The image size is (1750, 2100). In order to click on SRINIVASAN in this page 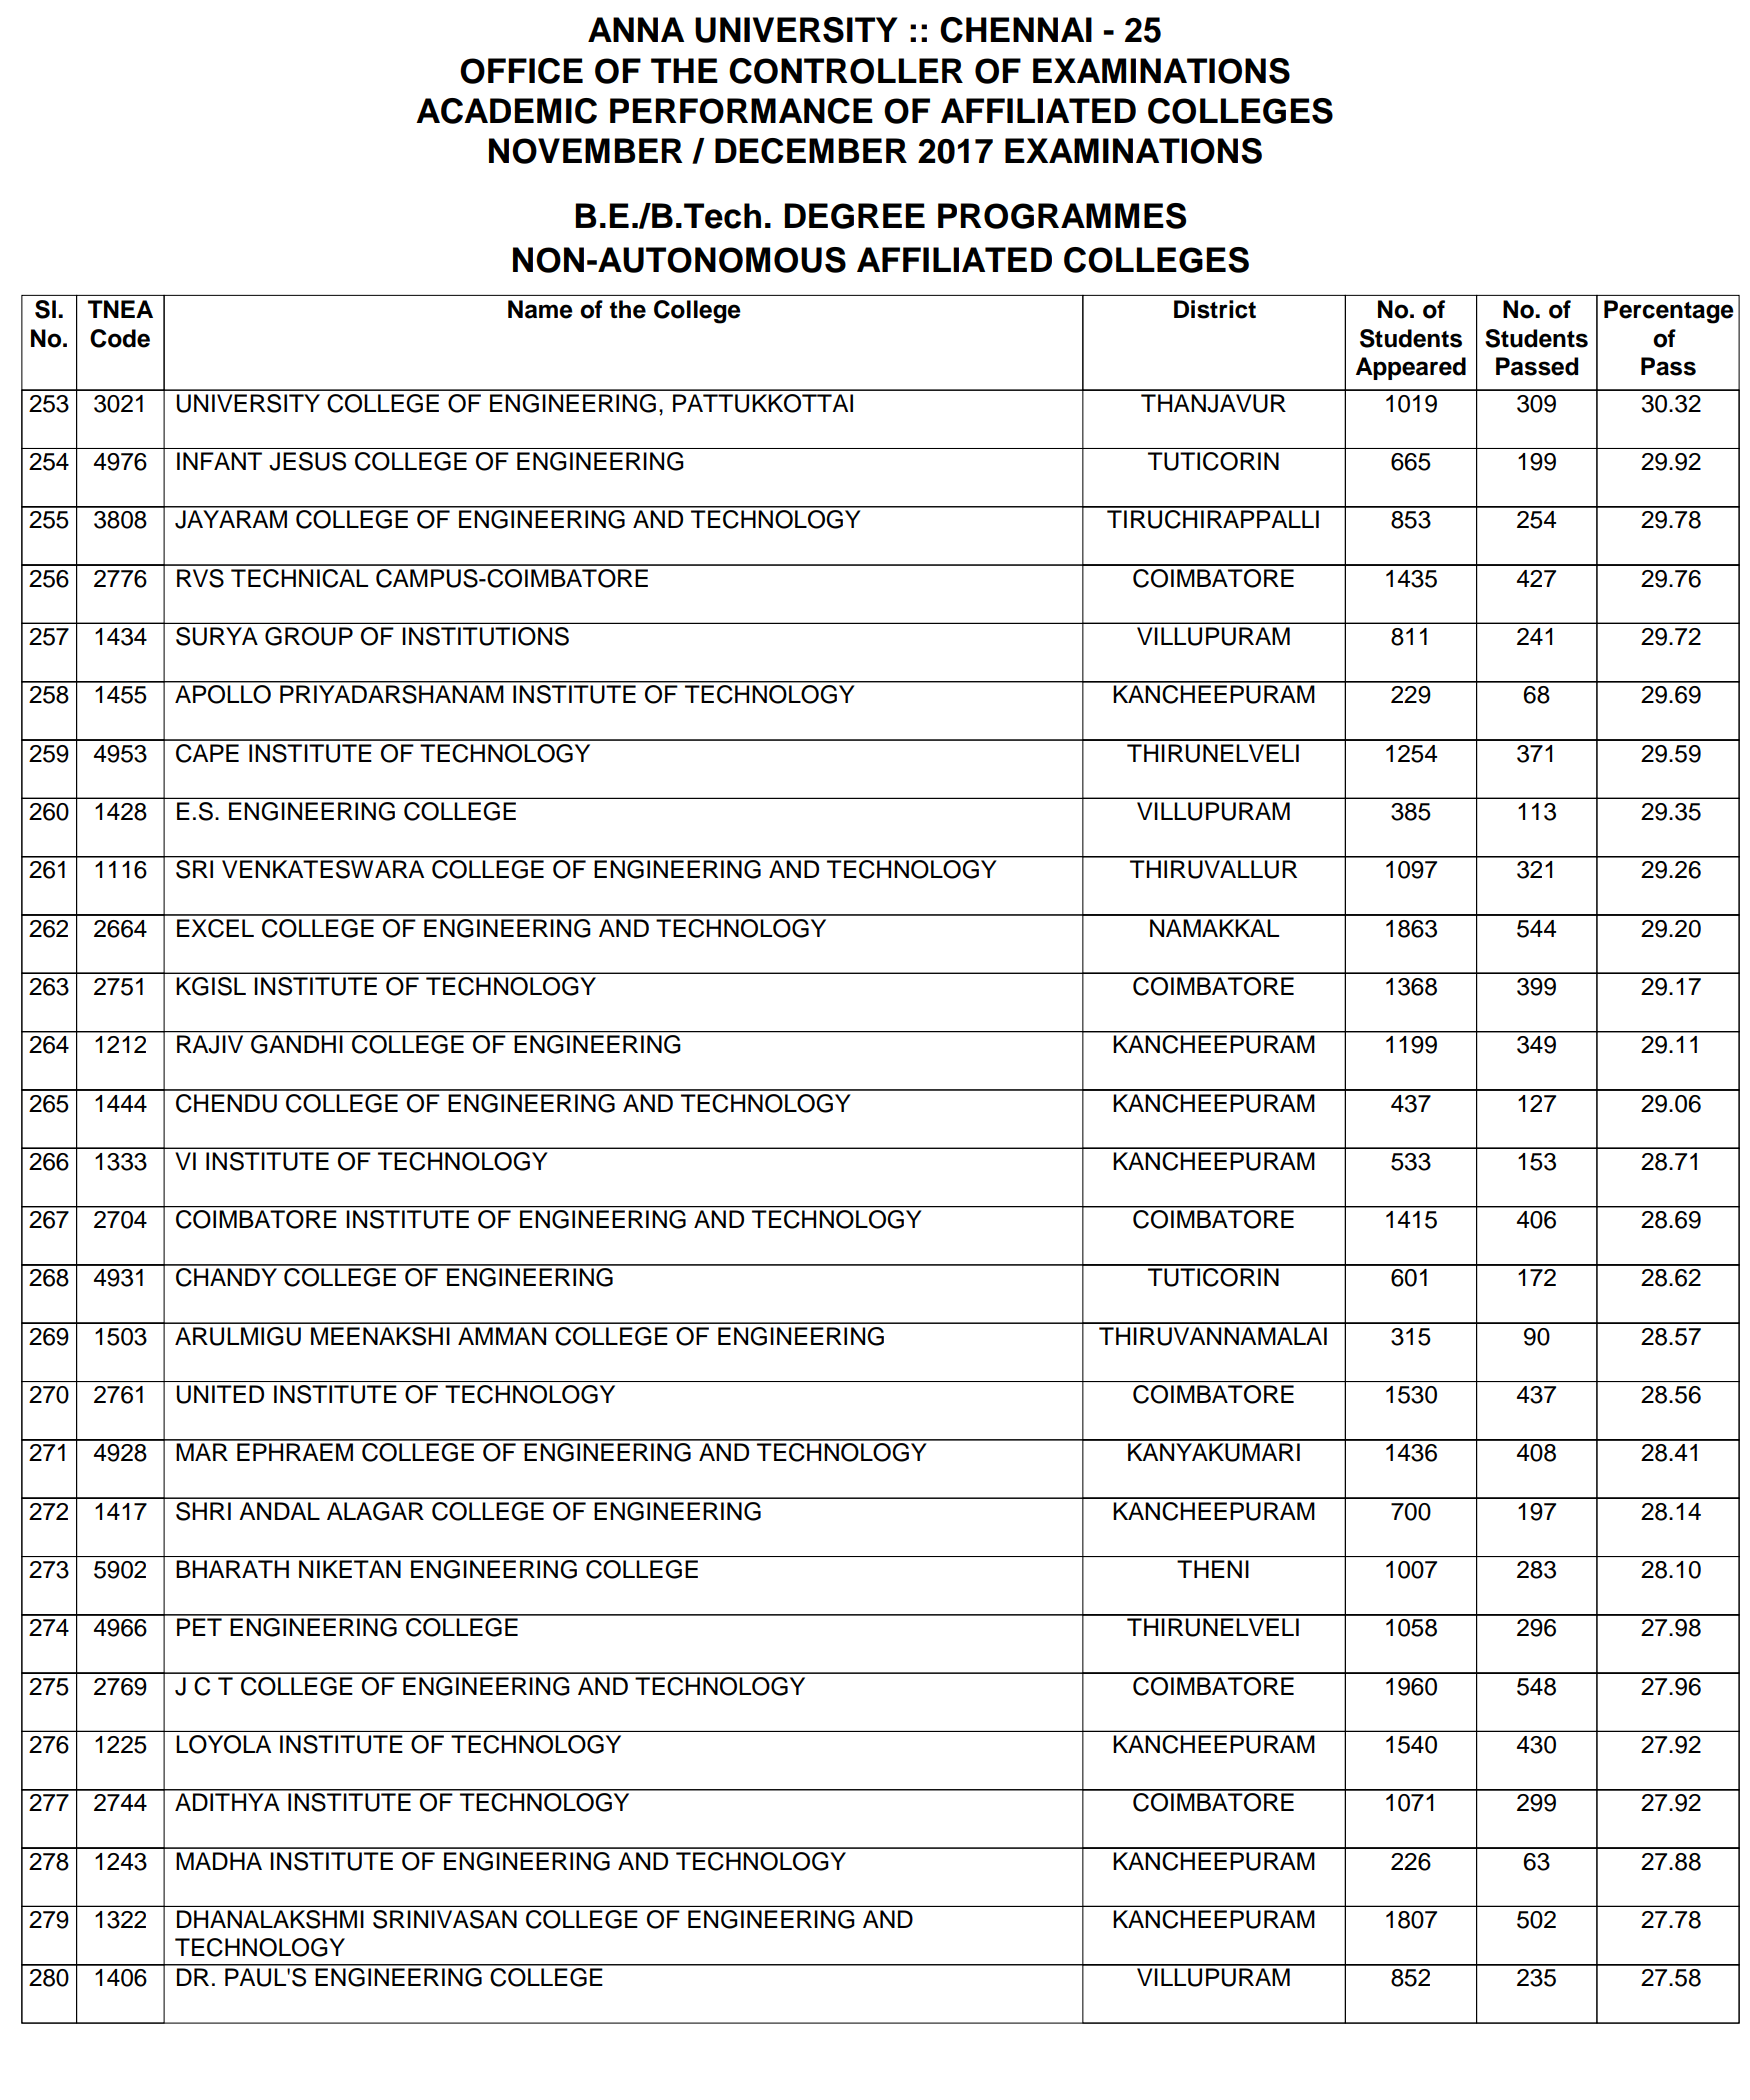, I will do `click(445, 1919)`.
